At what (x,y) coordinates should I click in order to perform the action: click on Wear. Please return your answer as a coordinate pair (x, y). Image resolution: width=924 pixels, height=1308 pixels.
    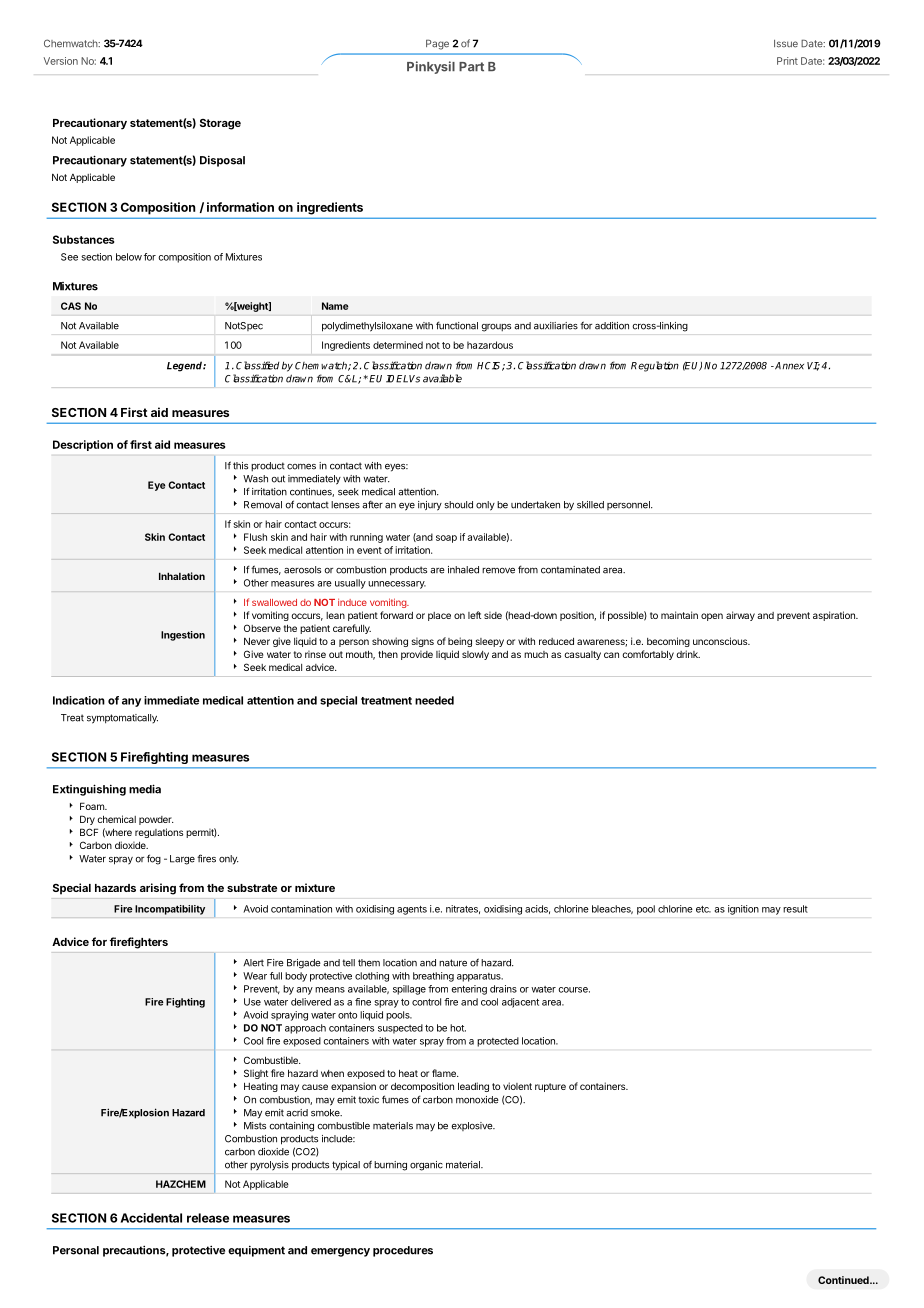
    Looking at the image, I should click on (255, 976).
